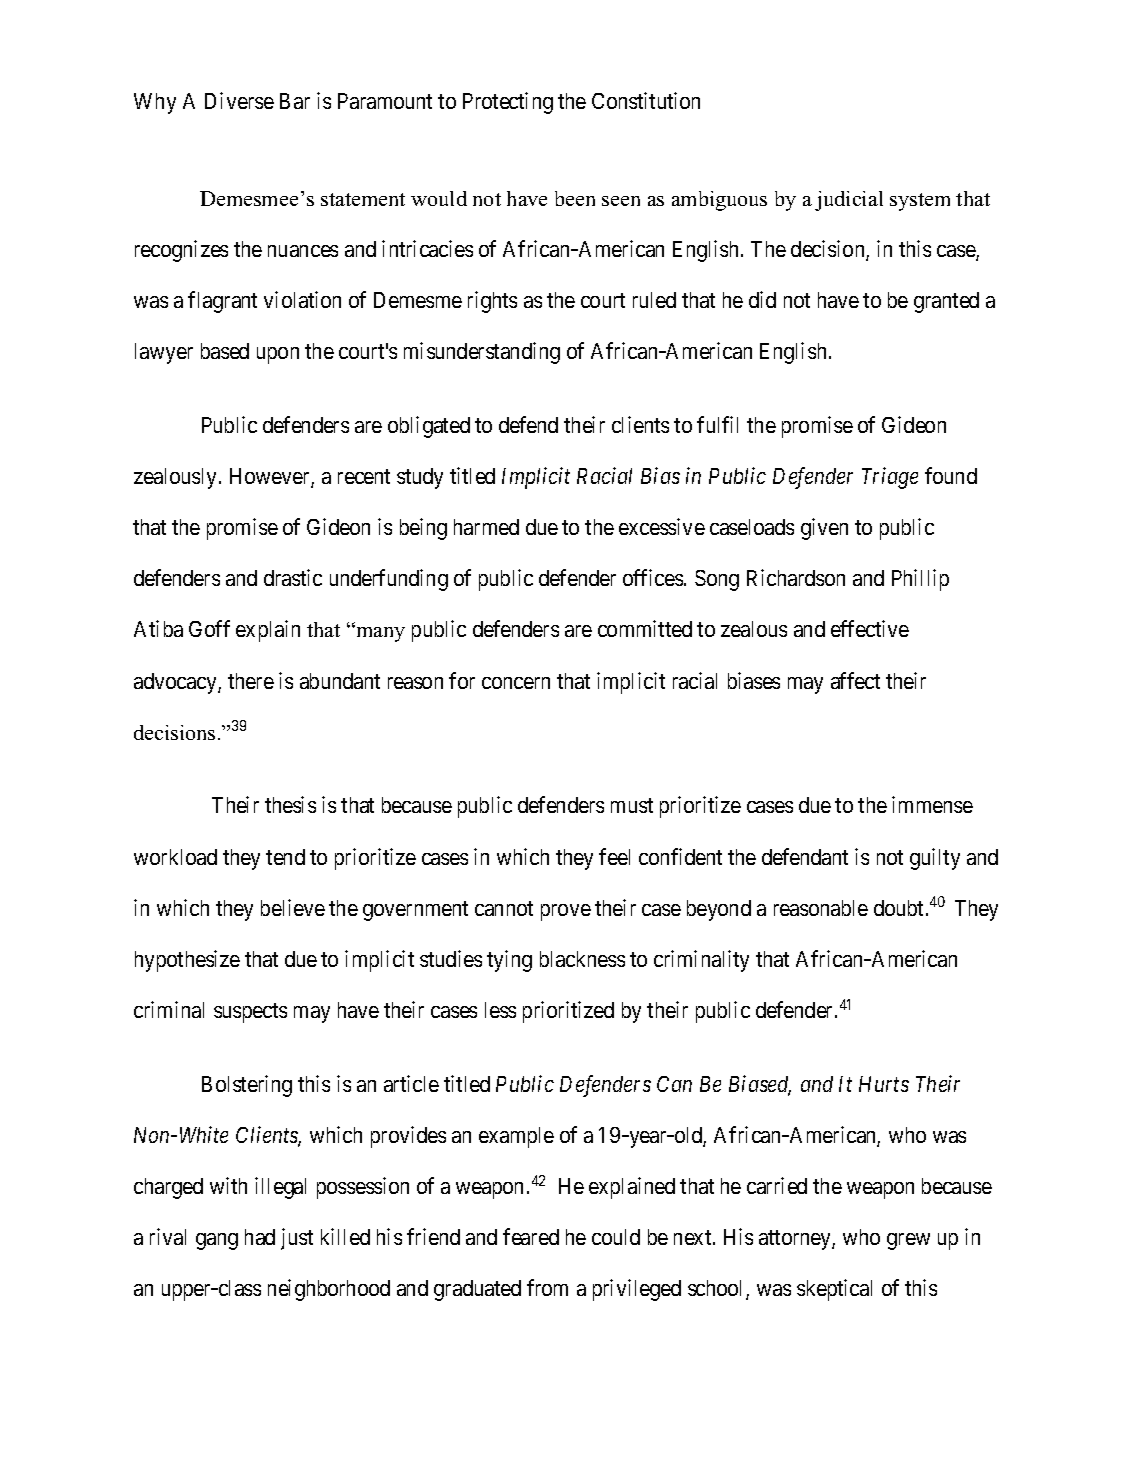 The image size is (1135, 1469). I want to click on drastic, so click(293, 577).
